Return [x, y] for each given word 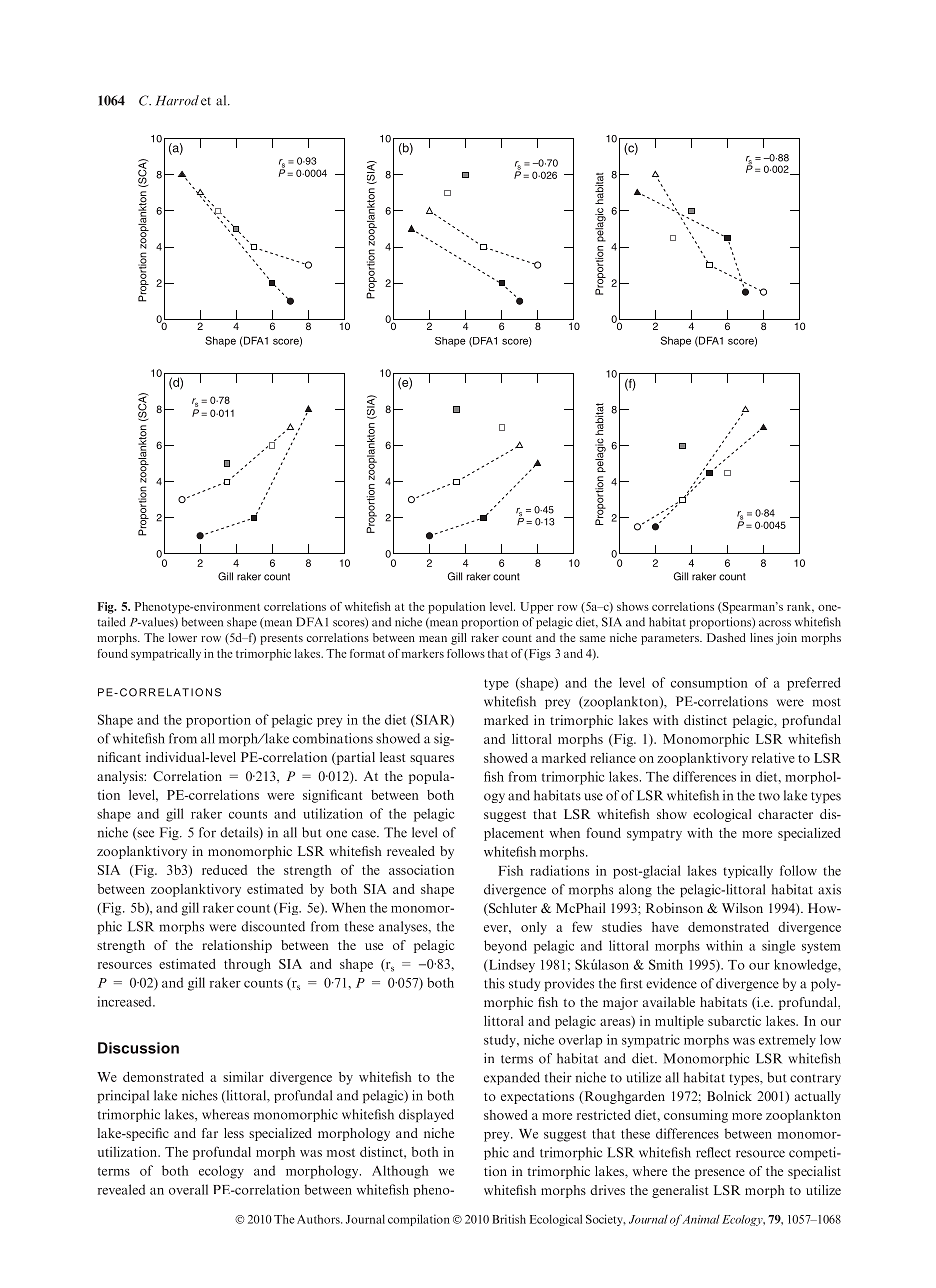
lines [761, 637]
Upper [537, 608]
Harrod [177, 100]
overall [188, 1189]
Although [400, 1172]
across [775, 623]
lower [183, 637]
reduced [224, 870]
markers [423, 653]
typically [748, 872]
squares [432, 760]
